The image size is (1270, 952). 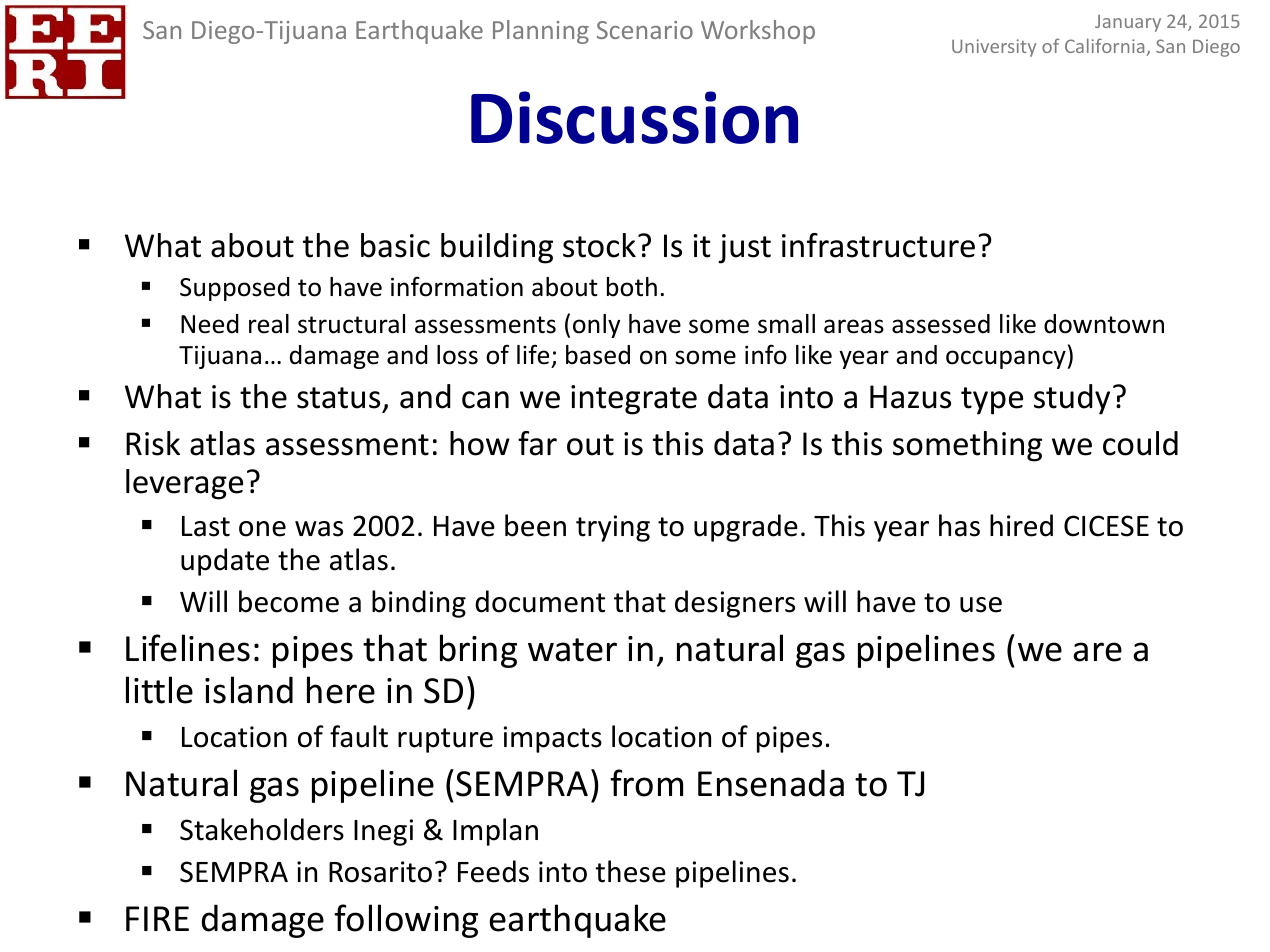 I want to click on University, so click(x=994, y=48).
